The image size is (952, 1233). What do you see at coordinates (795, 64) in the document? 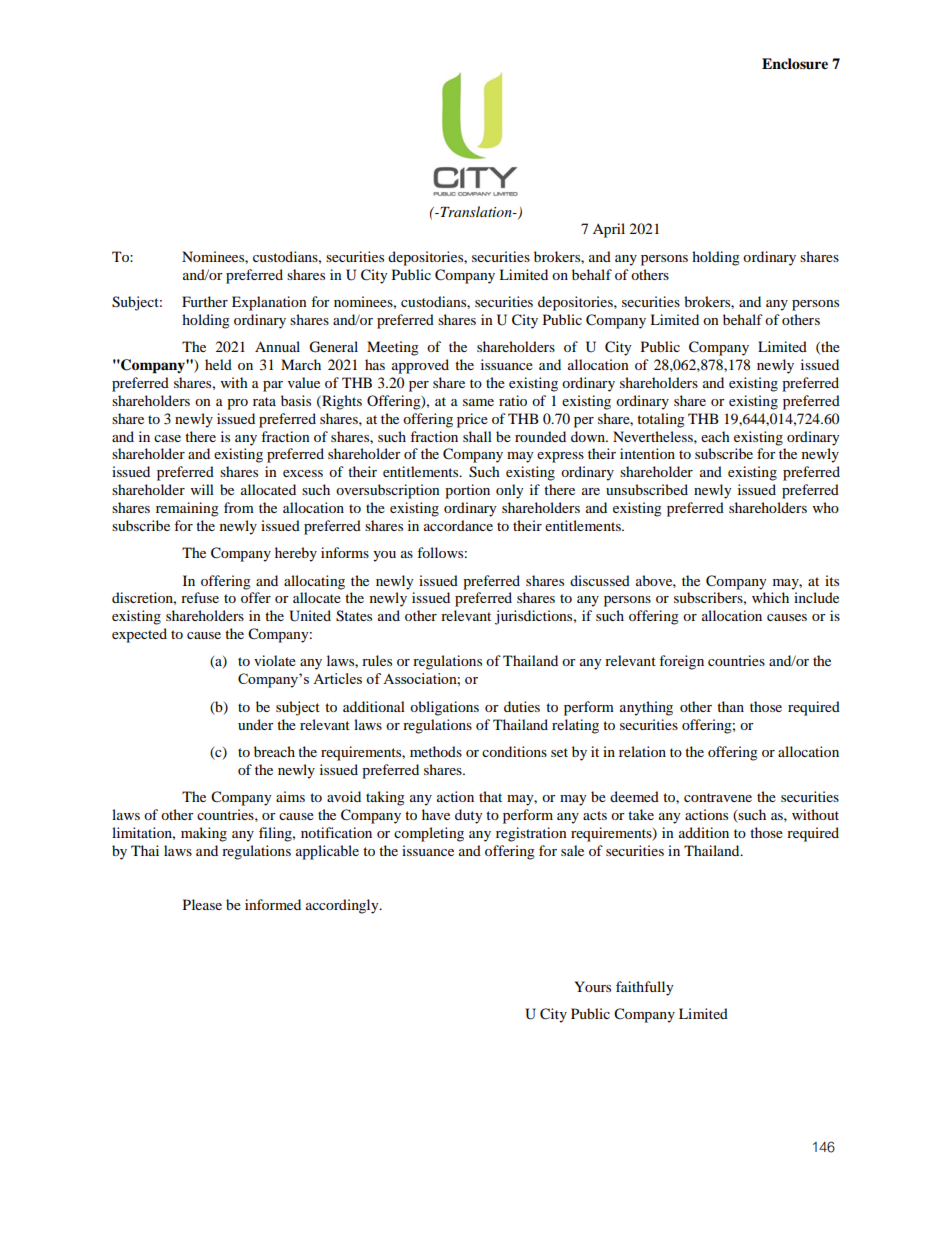
I see `Enclosure` at bounding box center [795, 64].
